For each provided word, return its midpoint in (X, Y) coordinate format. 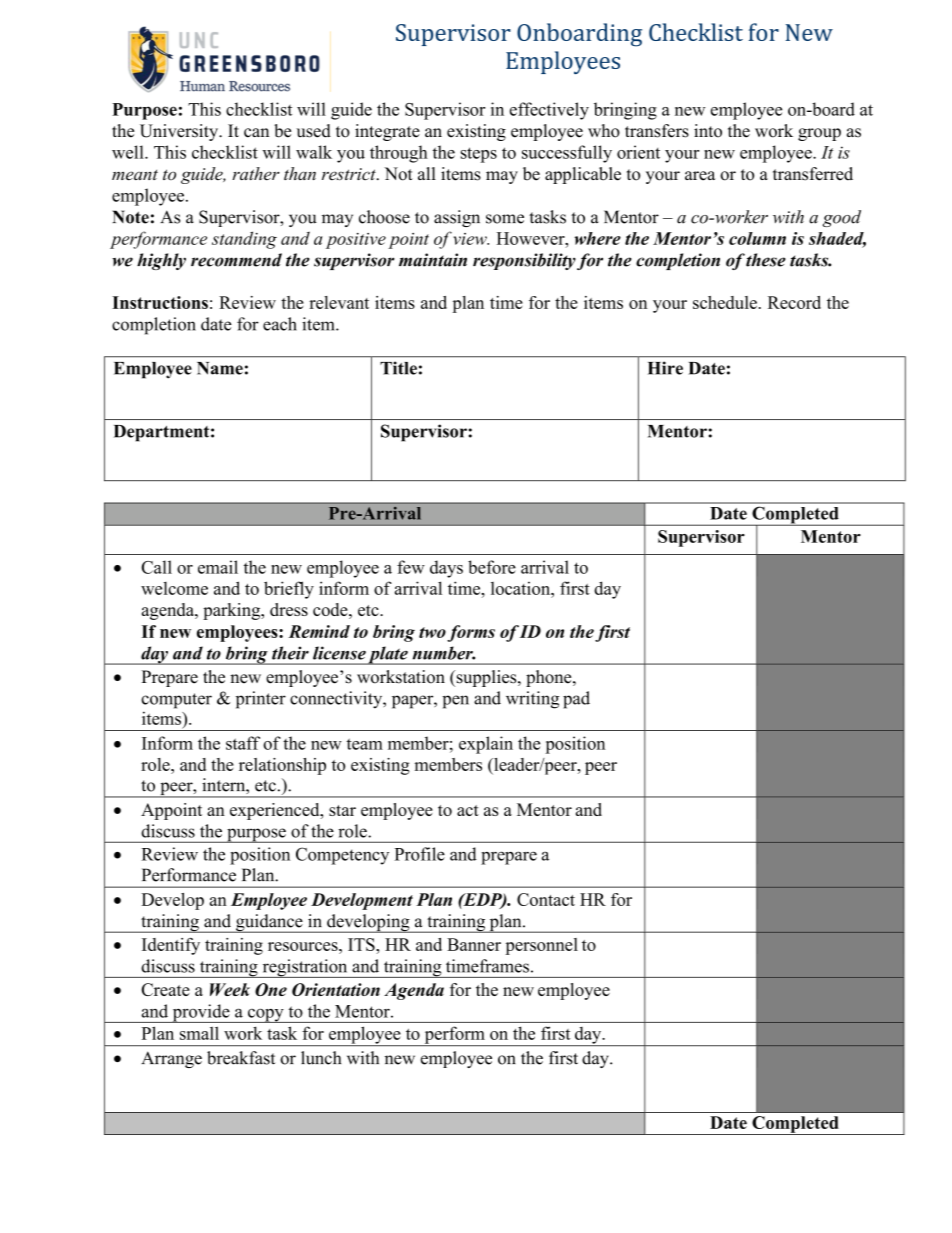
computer (176, 701)
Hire (665, 368)
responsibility (524, 261)
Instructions (160, 302)
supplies (486, 678)
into (708, 131)
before (492, 567)
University (180, 132)
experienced (276, 811)
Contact (546, 899)
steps (479, 155)
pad (576, 700)
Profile (420, 854)
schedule (725, 302)
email (218, 567)
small (199, 1033)
